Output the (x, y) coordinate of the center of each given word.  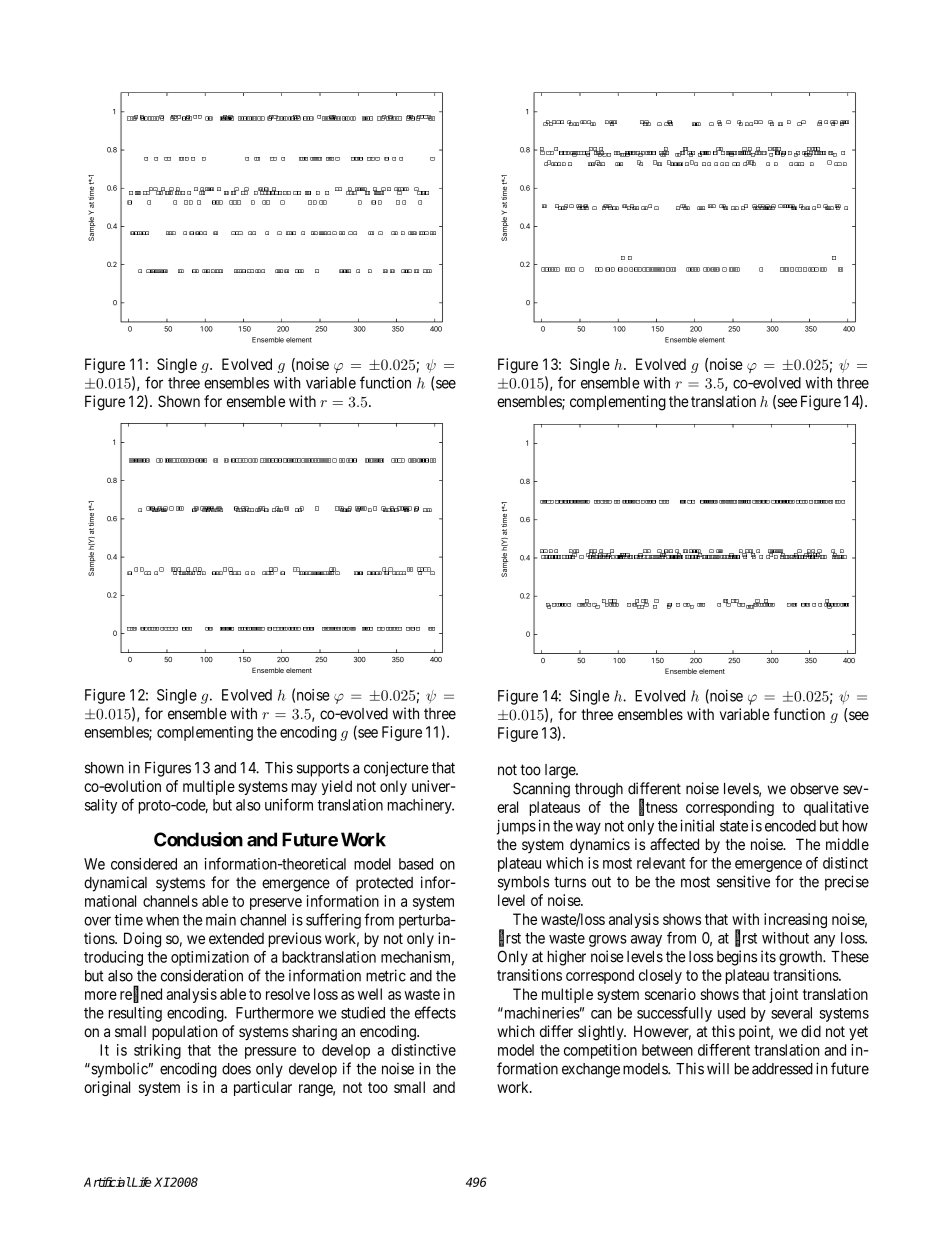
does (236, 1069)
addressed (782, 1069)
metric (386, 975)
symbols (523, 883)
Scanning (541, 790)
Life (141, 1182)
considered (144, 864)
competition (600, 1051)
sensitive (743, 881)
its (768, 956)
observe (814, 789)
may (304, 789)
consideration (202, 975)
